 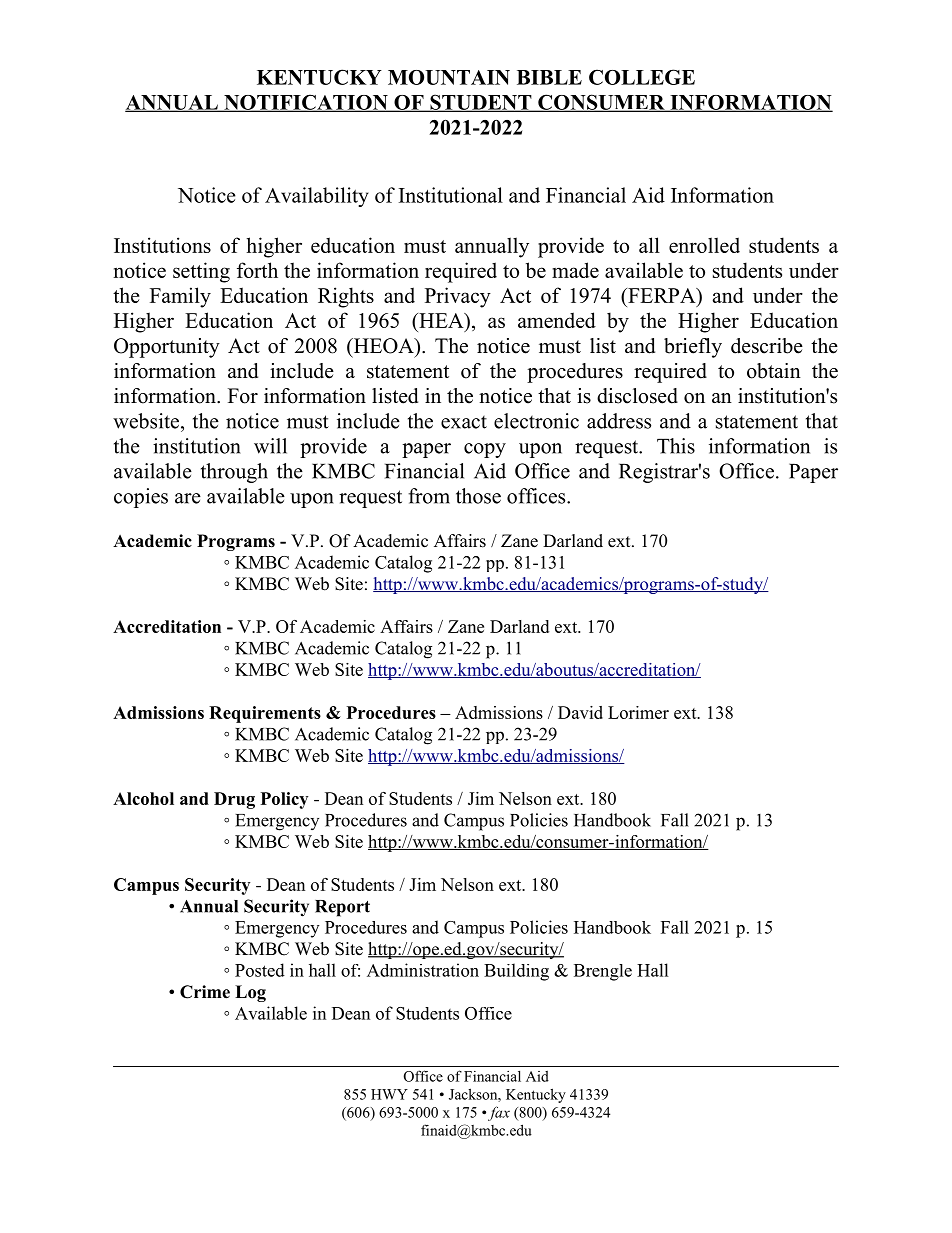 I want to click on through, so click(x=234, y=473).
